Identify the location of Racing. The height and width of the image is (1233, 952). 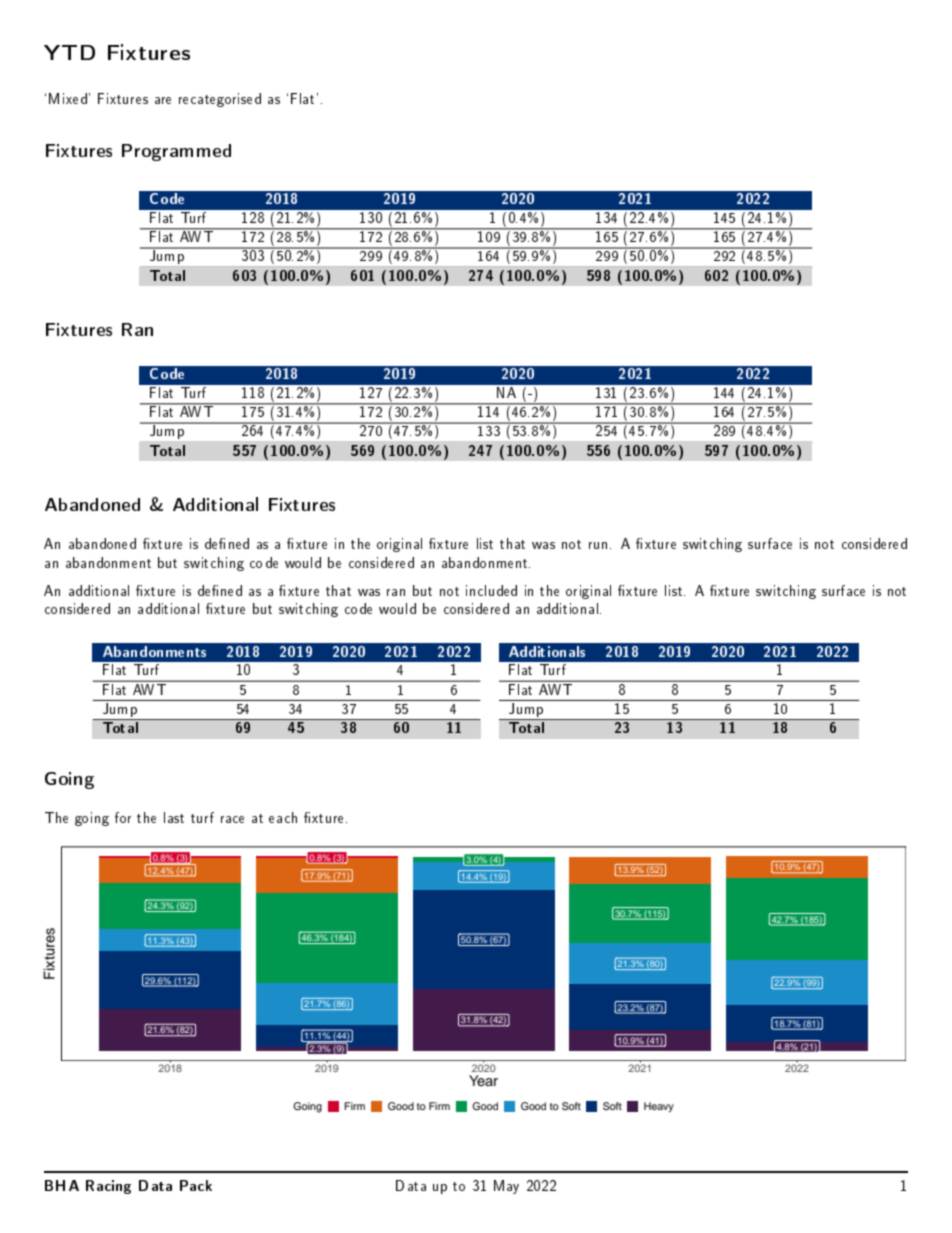
(108, 1187).
